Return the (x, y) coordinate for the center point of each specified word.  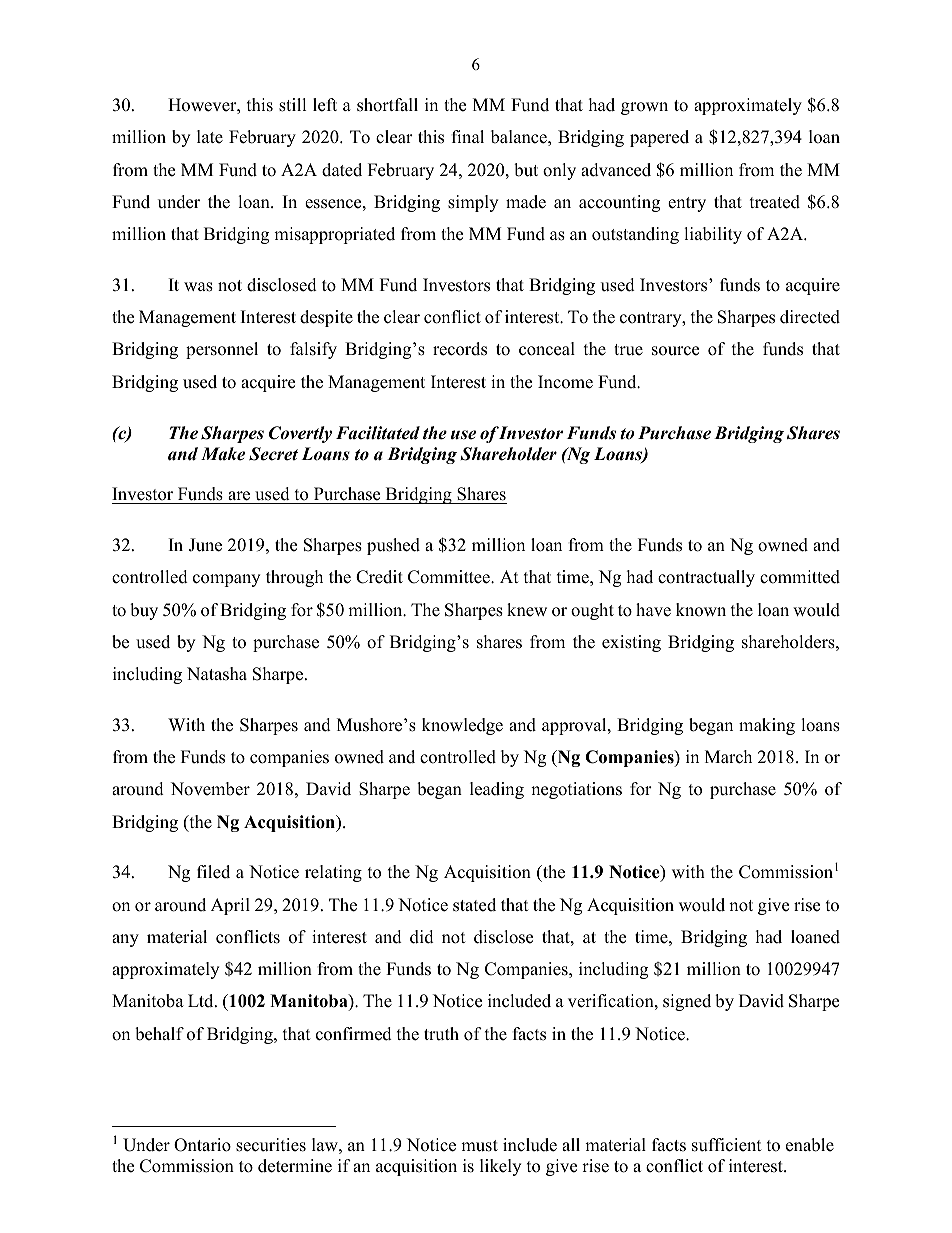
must (479, 1146)
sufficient (727, 1145)
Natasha (217, 674)
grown (644, 108)
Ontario (202, 1145)
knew (527, 610)
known (701, 610)
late (210, 137)
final (468, 136)
